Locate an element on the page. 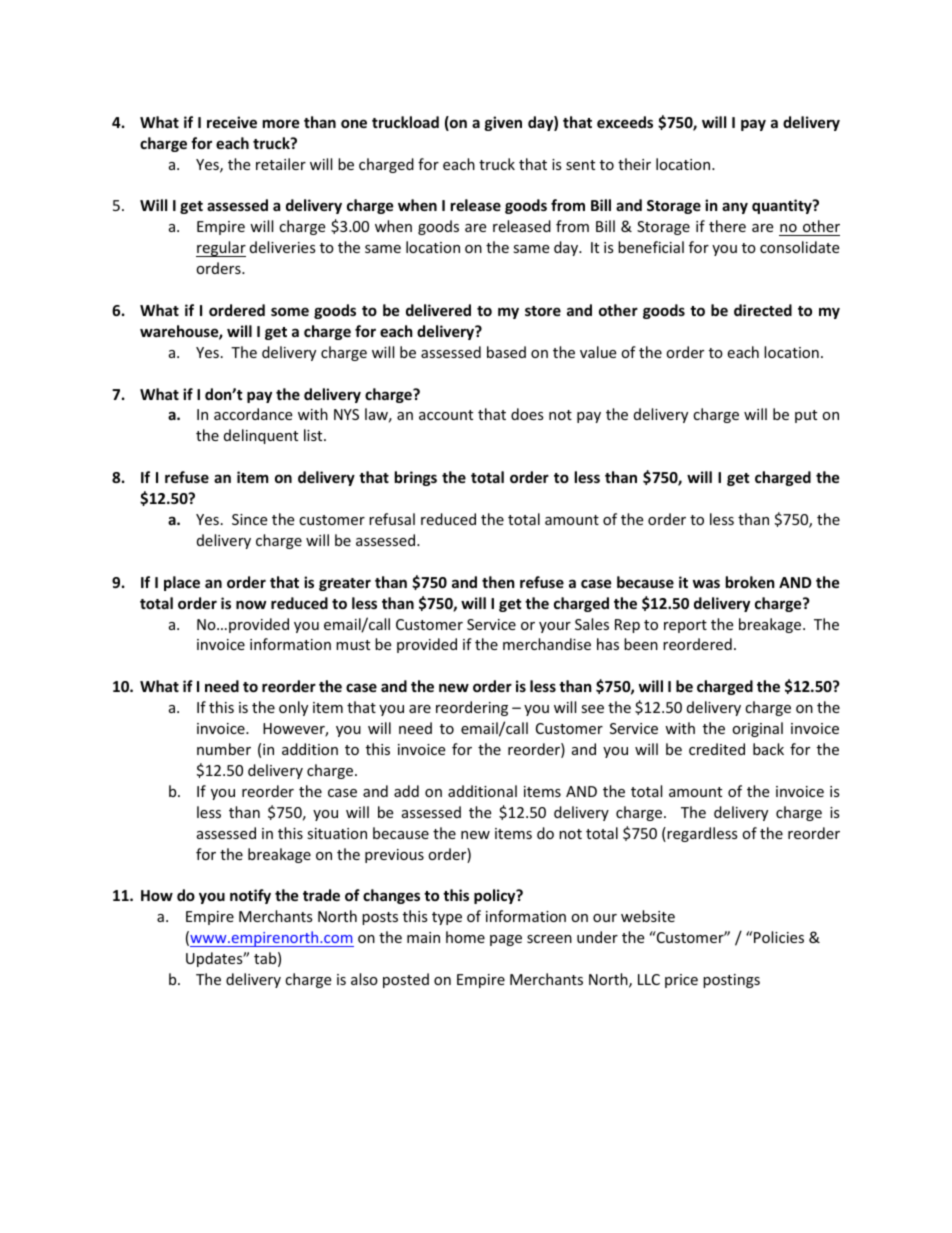 The height and width of the page is (1233, 952). some is located at coordinates (290, 311).
